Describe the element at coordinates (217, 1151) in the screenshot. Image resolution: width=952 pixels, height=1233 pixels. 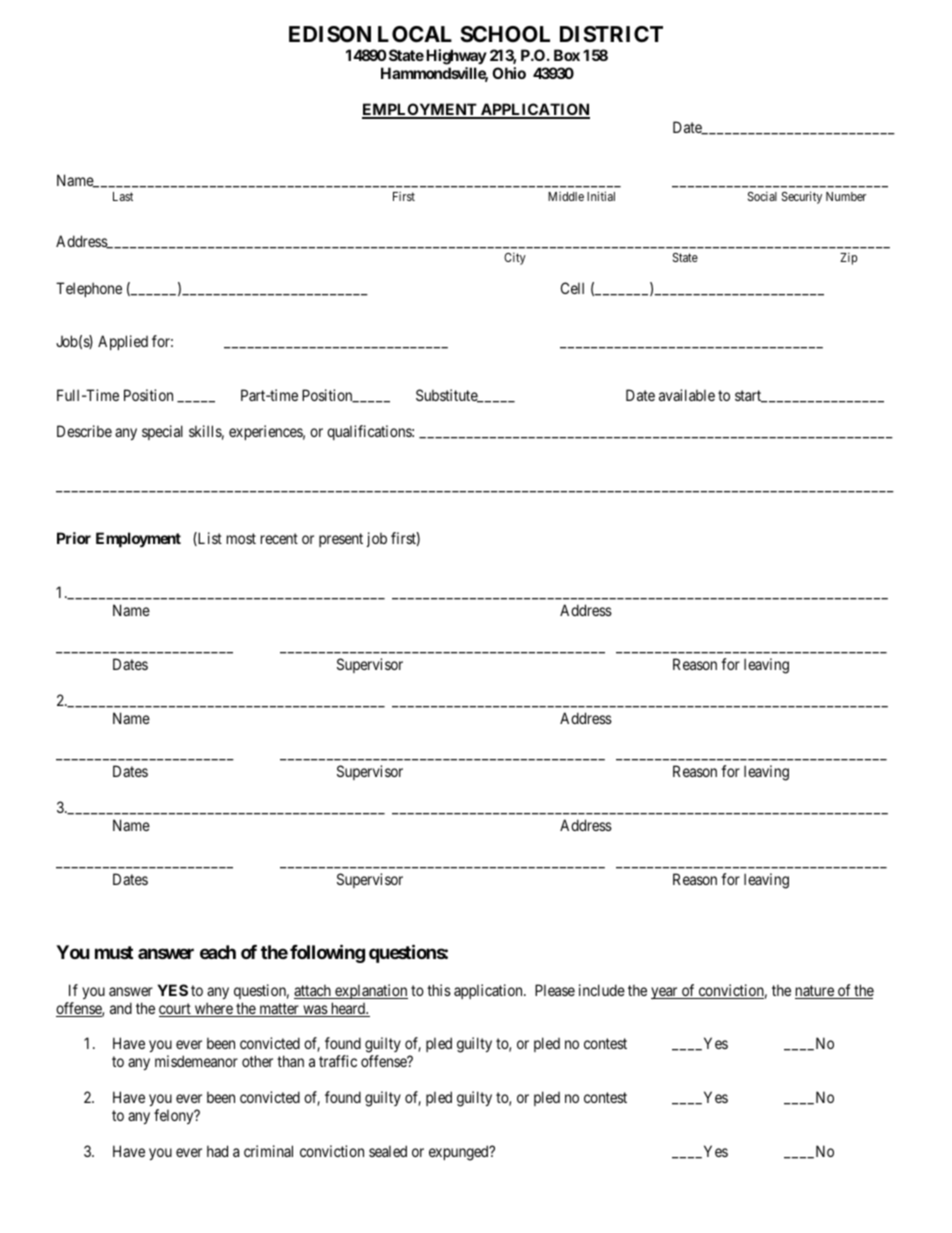
I see `had` at that location.
